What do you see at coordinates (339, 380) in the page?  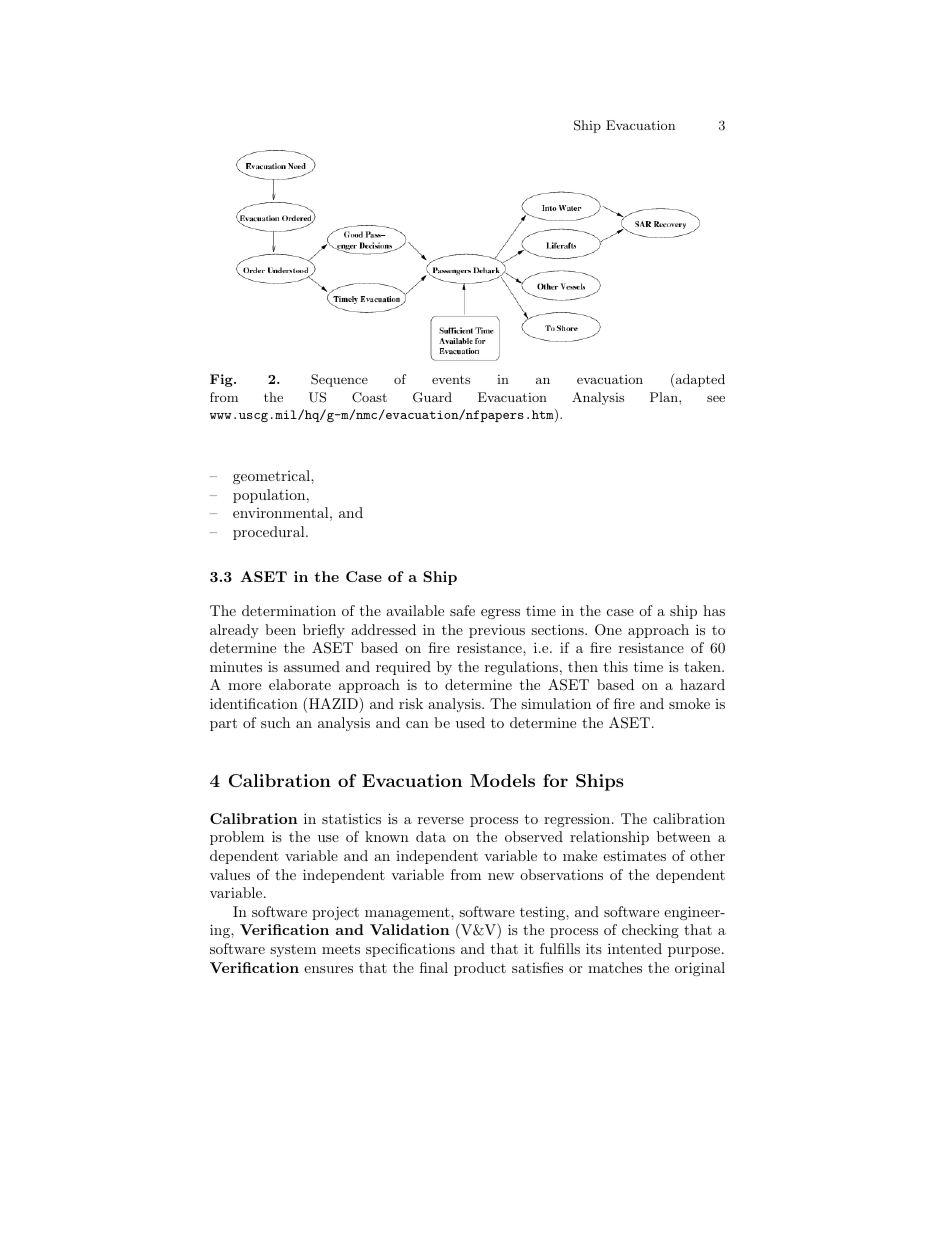 I see `Sequence` at bounding box center [339, 380].
